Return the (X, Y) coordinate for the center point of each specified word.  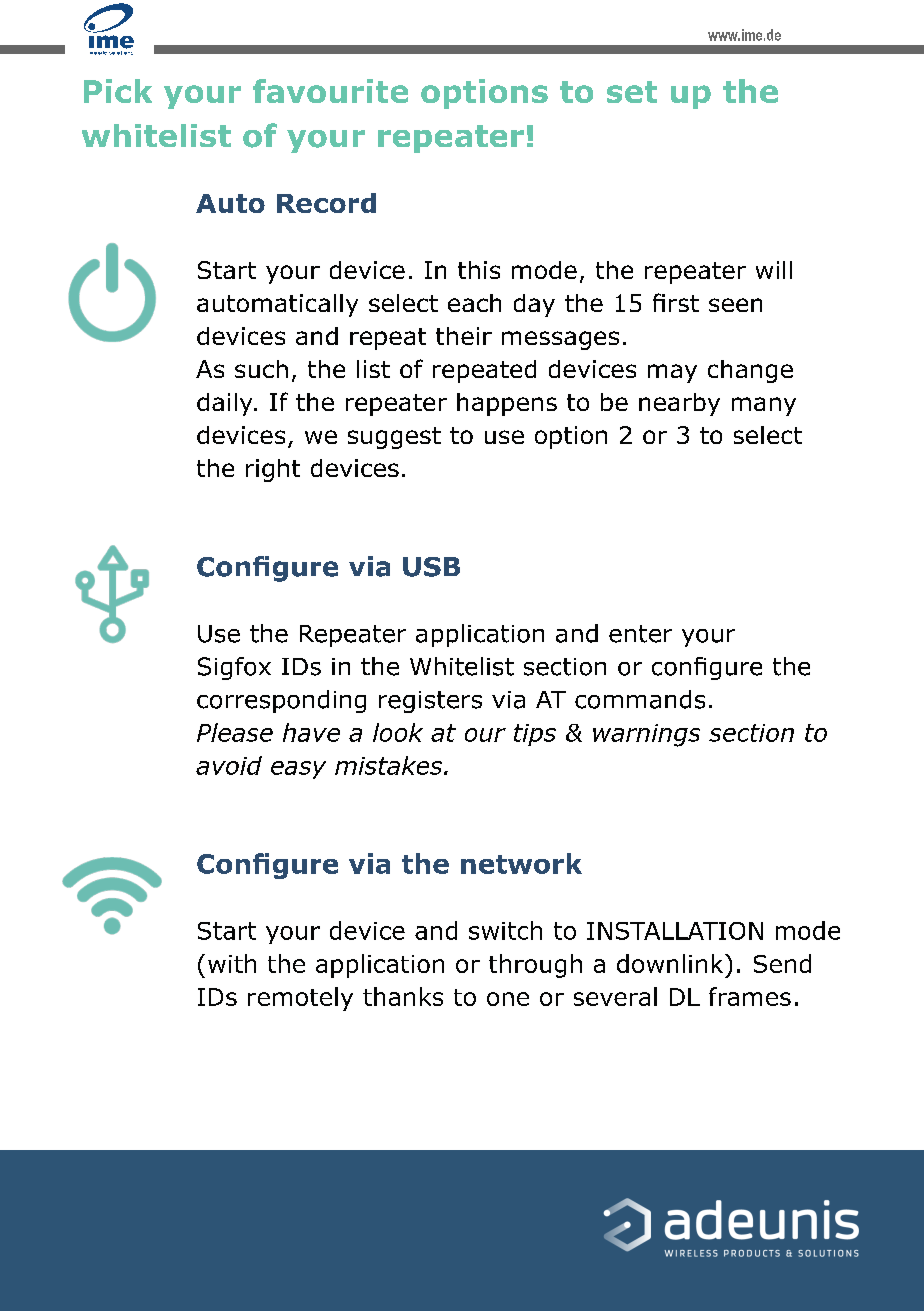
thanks (403, 996)
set (632, 92)
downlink (671, 963)
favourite (330, 91)
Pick (118, 91)
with (232, 963)
